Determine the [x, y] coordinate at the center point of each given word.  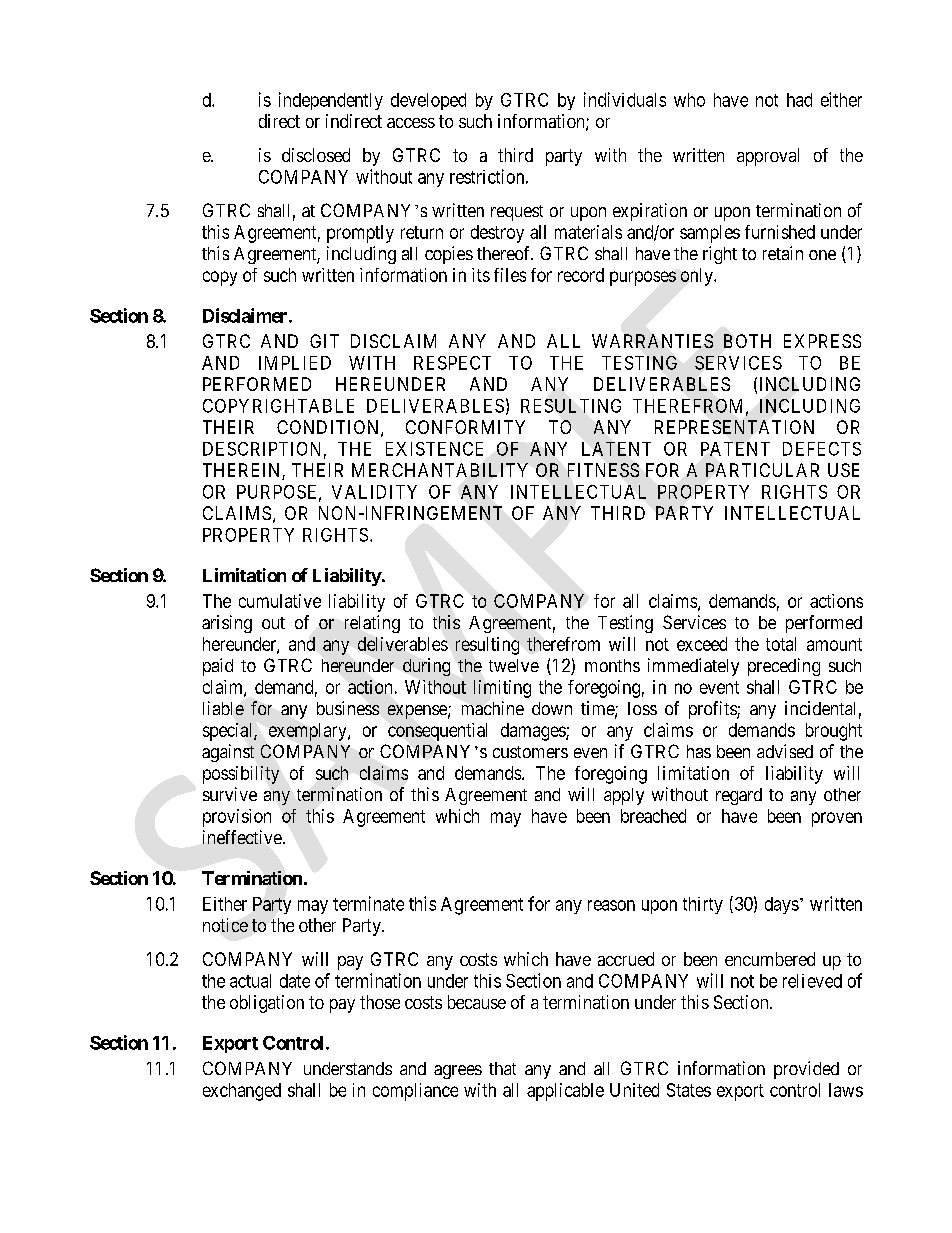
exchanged [242, 1092]
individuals [625, 99]
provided [806, 1070]
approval [768, 157]
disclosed [316, 155]
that [502, 1068]
